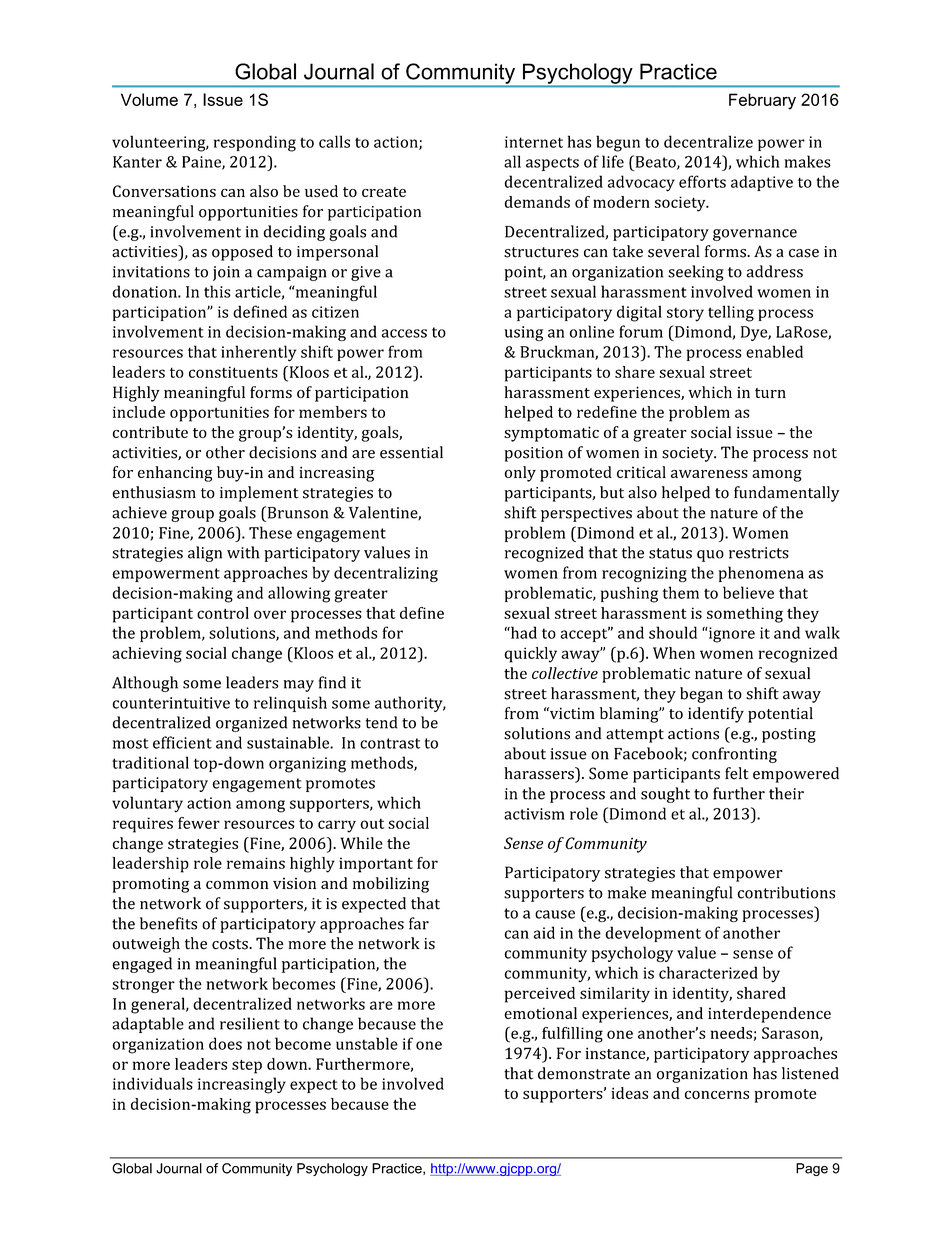  What do you see at coordinates (523, 333) in the screenshot?
I see `using` at bounding box center [523, 333].
